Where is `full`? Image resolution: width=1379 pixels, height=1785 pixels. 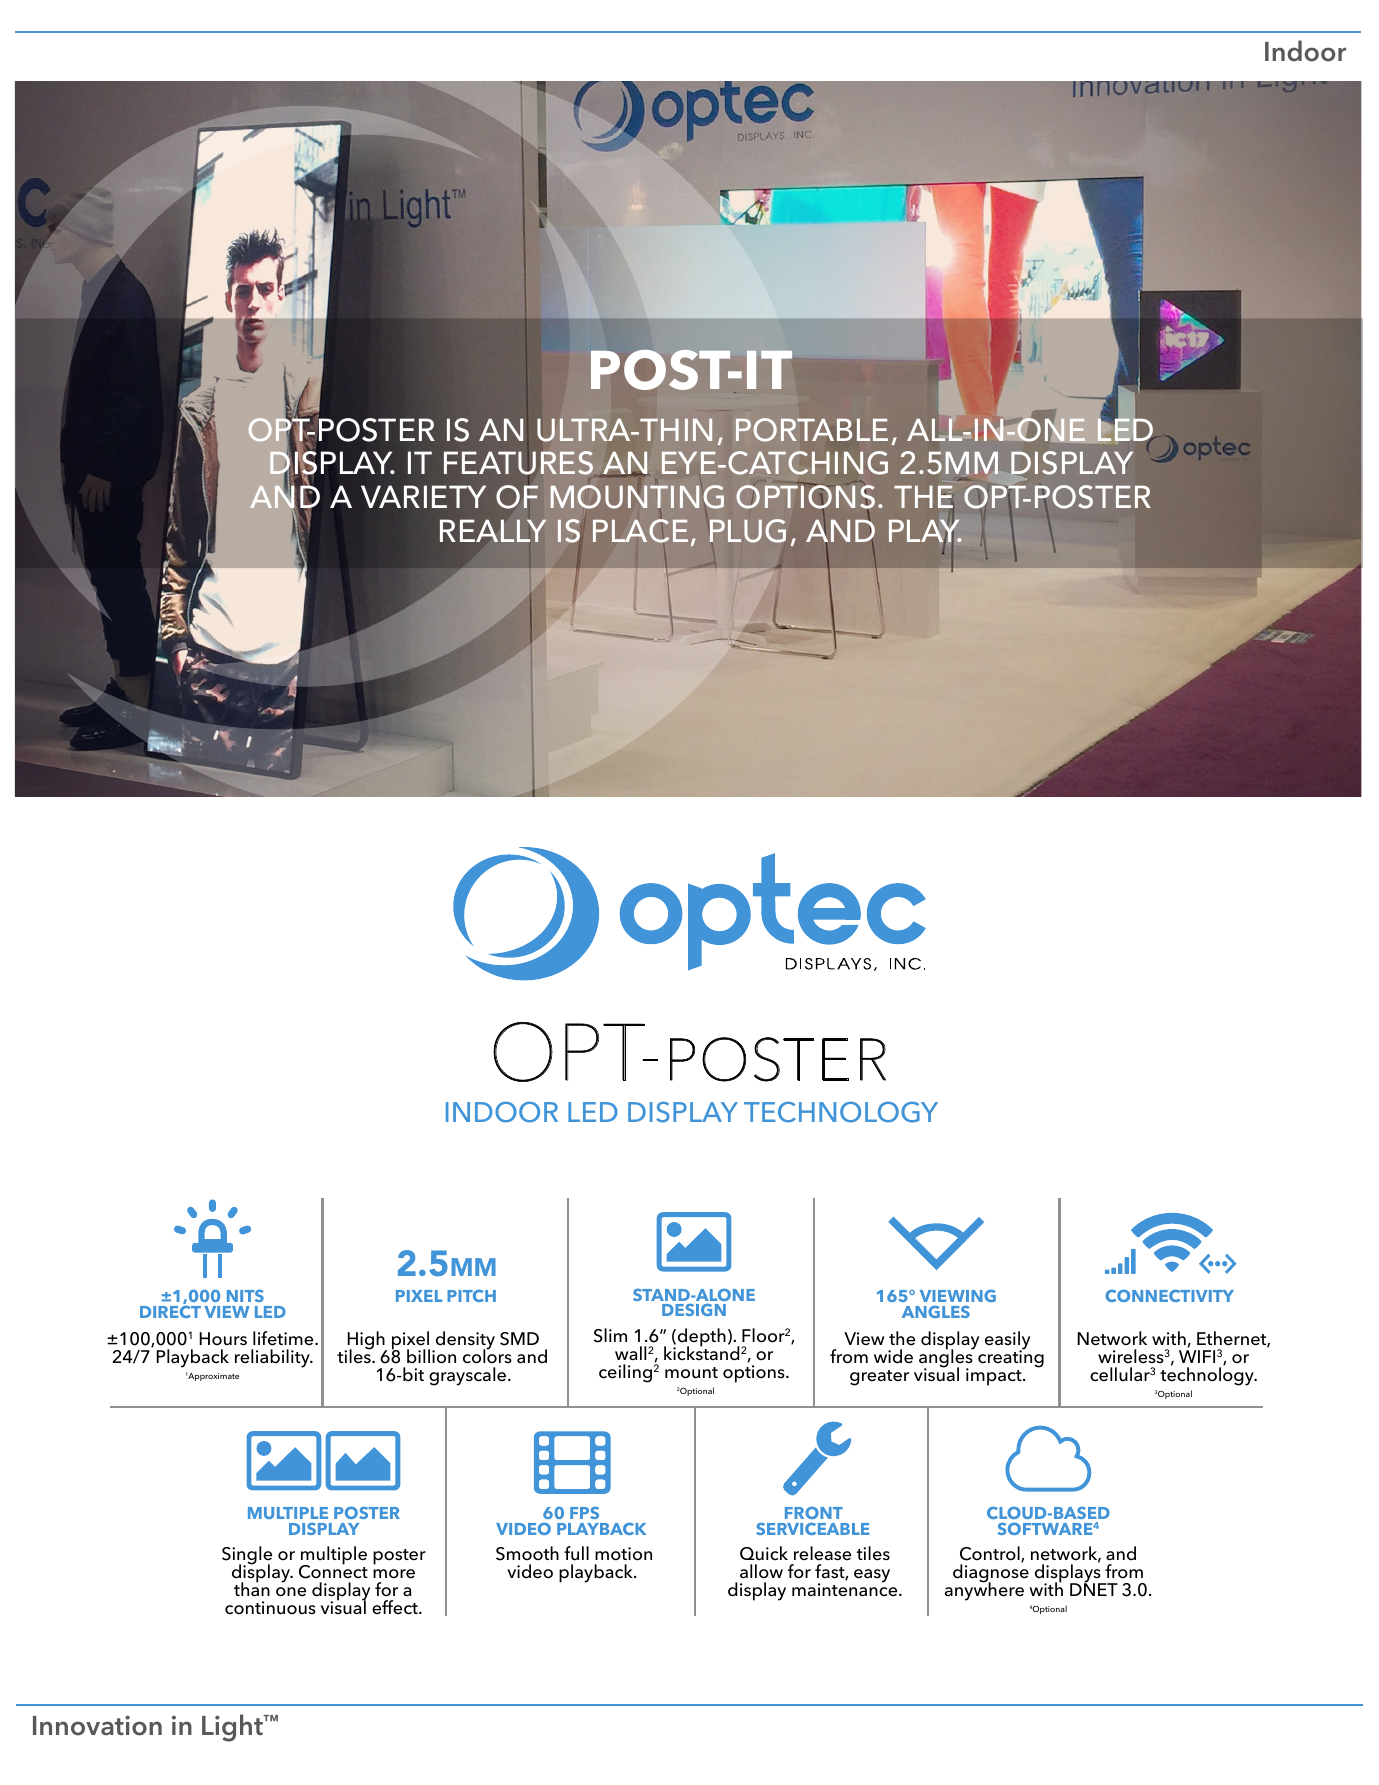 full is located at coordinates (576, 1553).
